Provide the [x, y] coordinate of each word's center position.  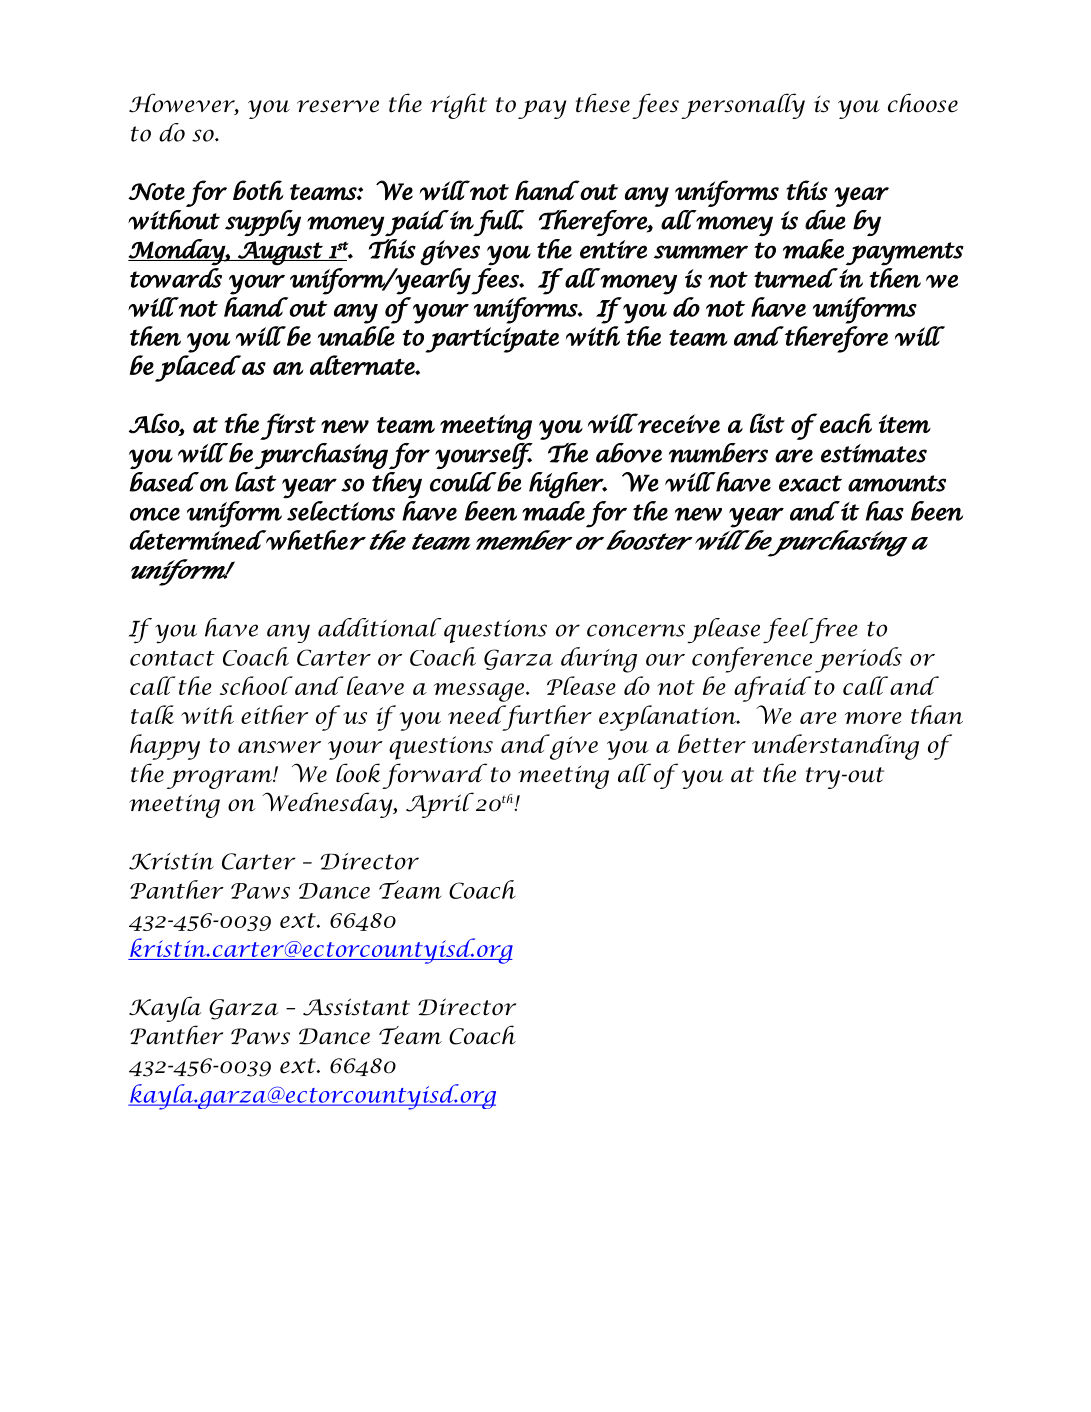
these [602, 103]
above [629, 453]
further [546, 718]
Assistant [356, 1007]
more [873, 718]
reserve [338, 106]
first [288, 426]
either [275, 714]
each [846, 423]
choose [923, 103]
